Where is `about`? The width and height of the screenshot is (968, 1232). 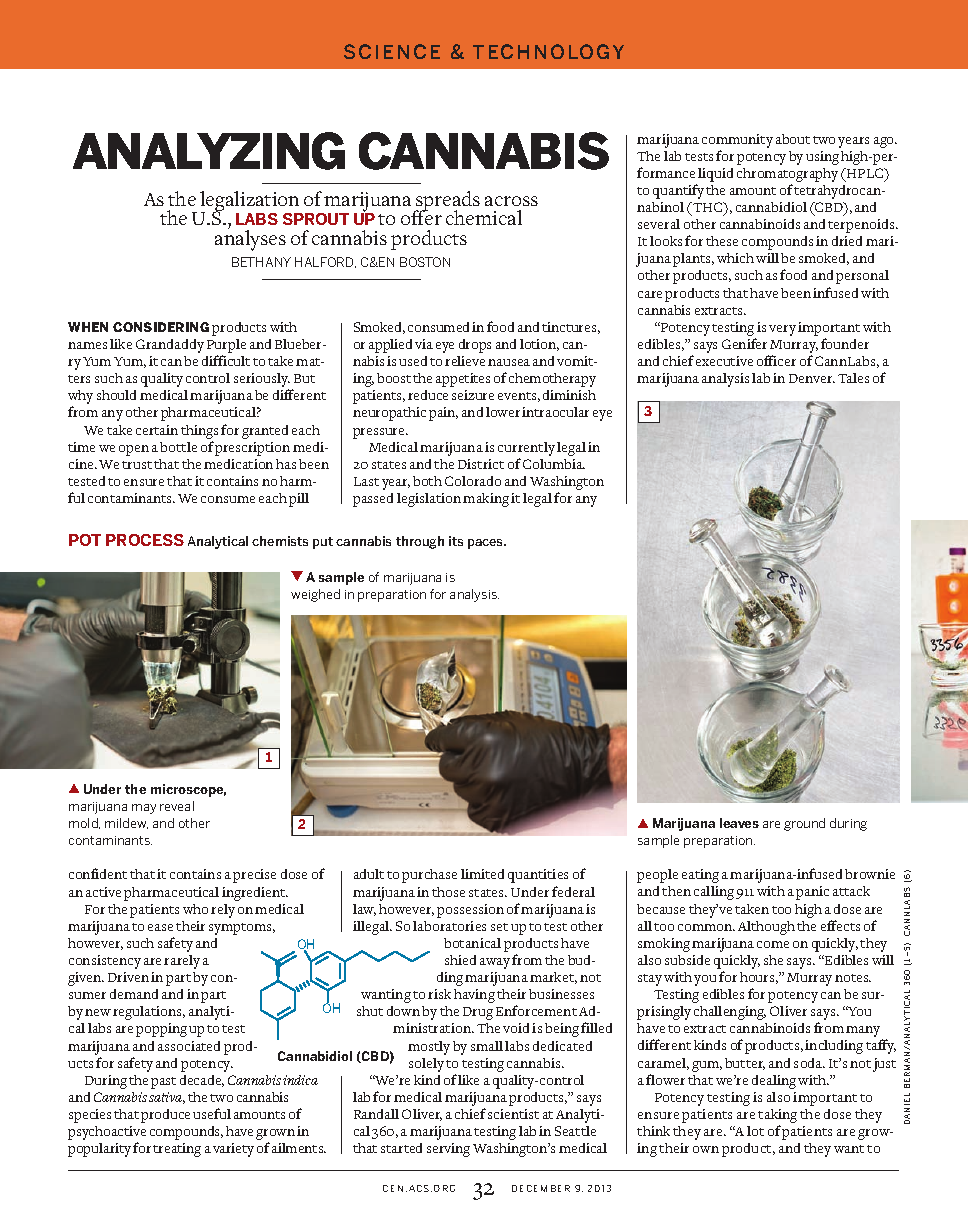
about is located at coordinates (793, 139).
